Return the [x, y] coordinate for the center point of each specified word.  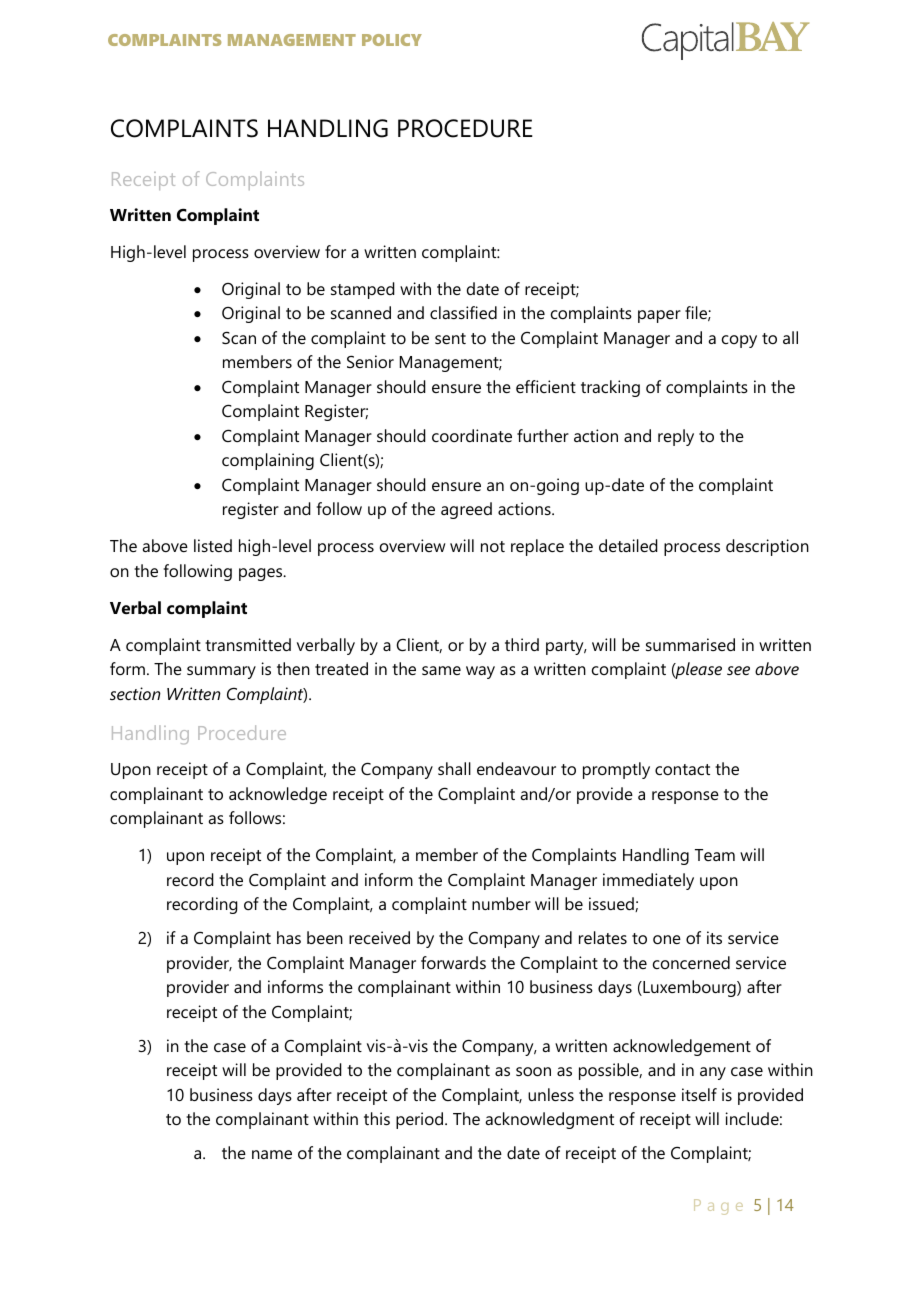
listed [213, 545]
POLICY [392, 40]
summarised [690, 644]
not [493, 546]
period [419, 1120]
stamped [363, 290]
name [272, 1154]
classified [463, 312]
